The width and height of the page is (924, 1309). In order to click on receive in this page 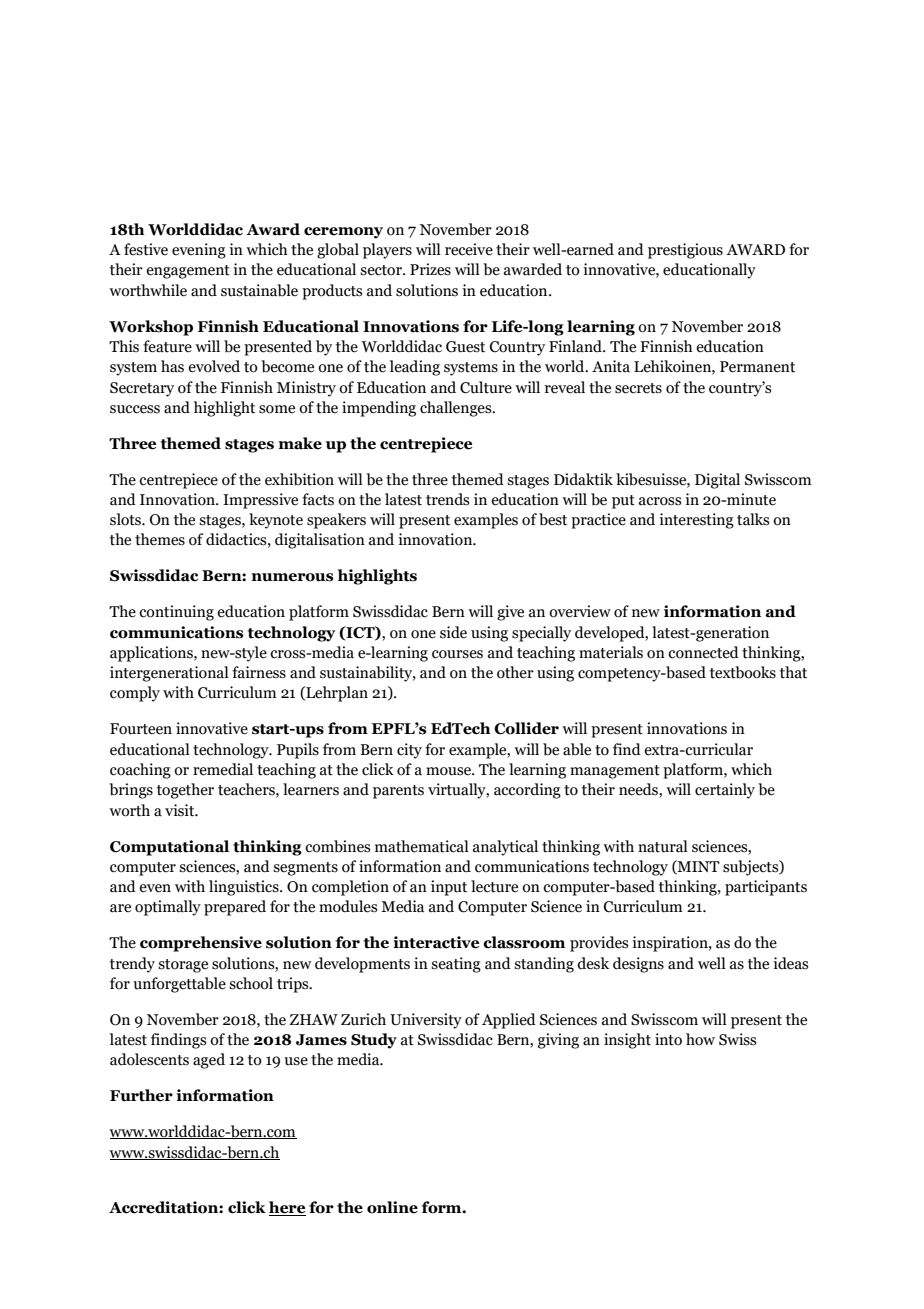, I will do `click(469, 249)`.
